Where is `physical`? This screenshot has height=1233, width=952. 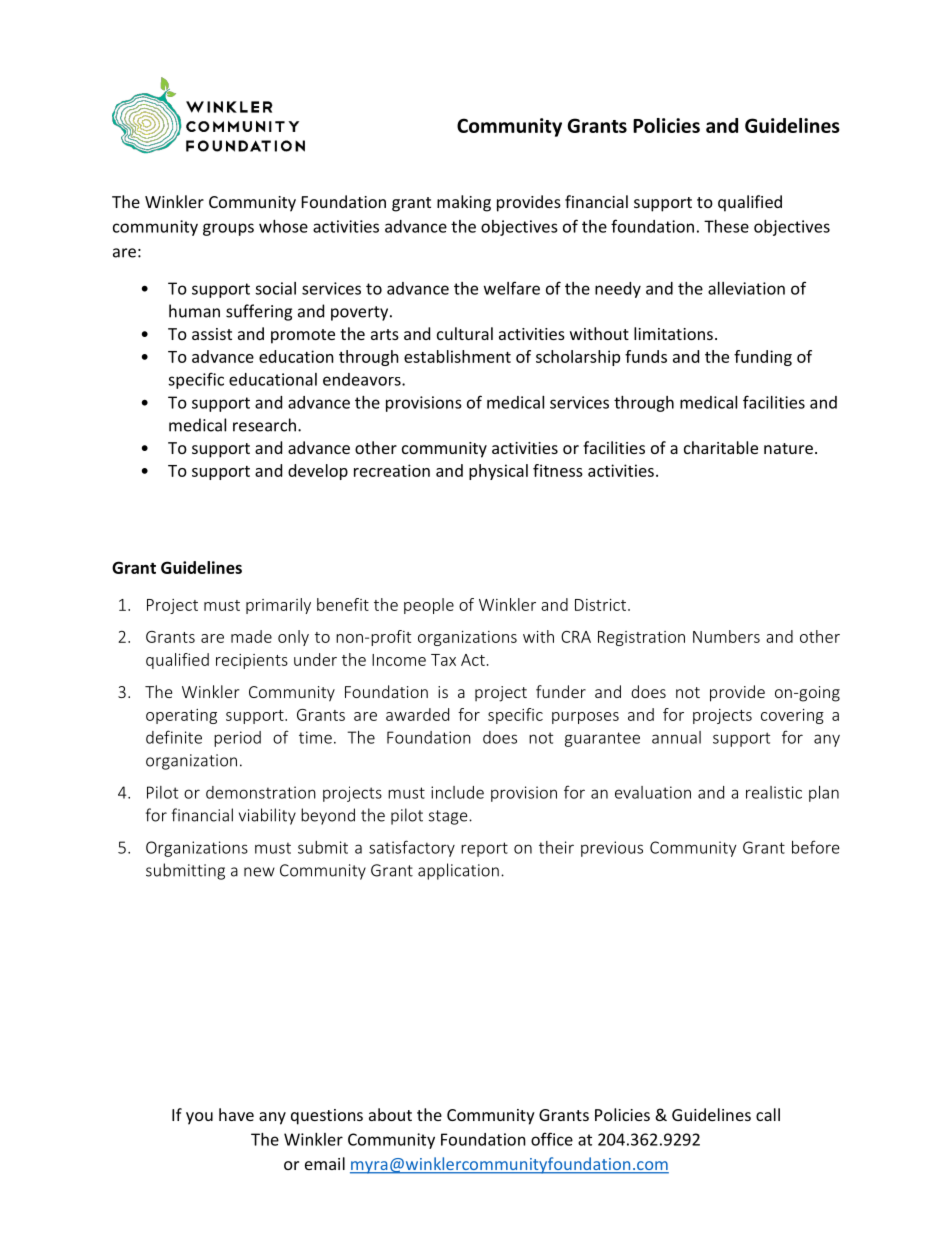
physical is located at coordinates (498, 472).
